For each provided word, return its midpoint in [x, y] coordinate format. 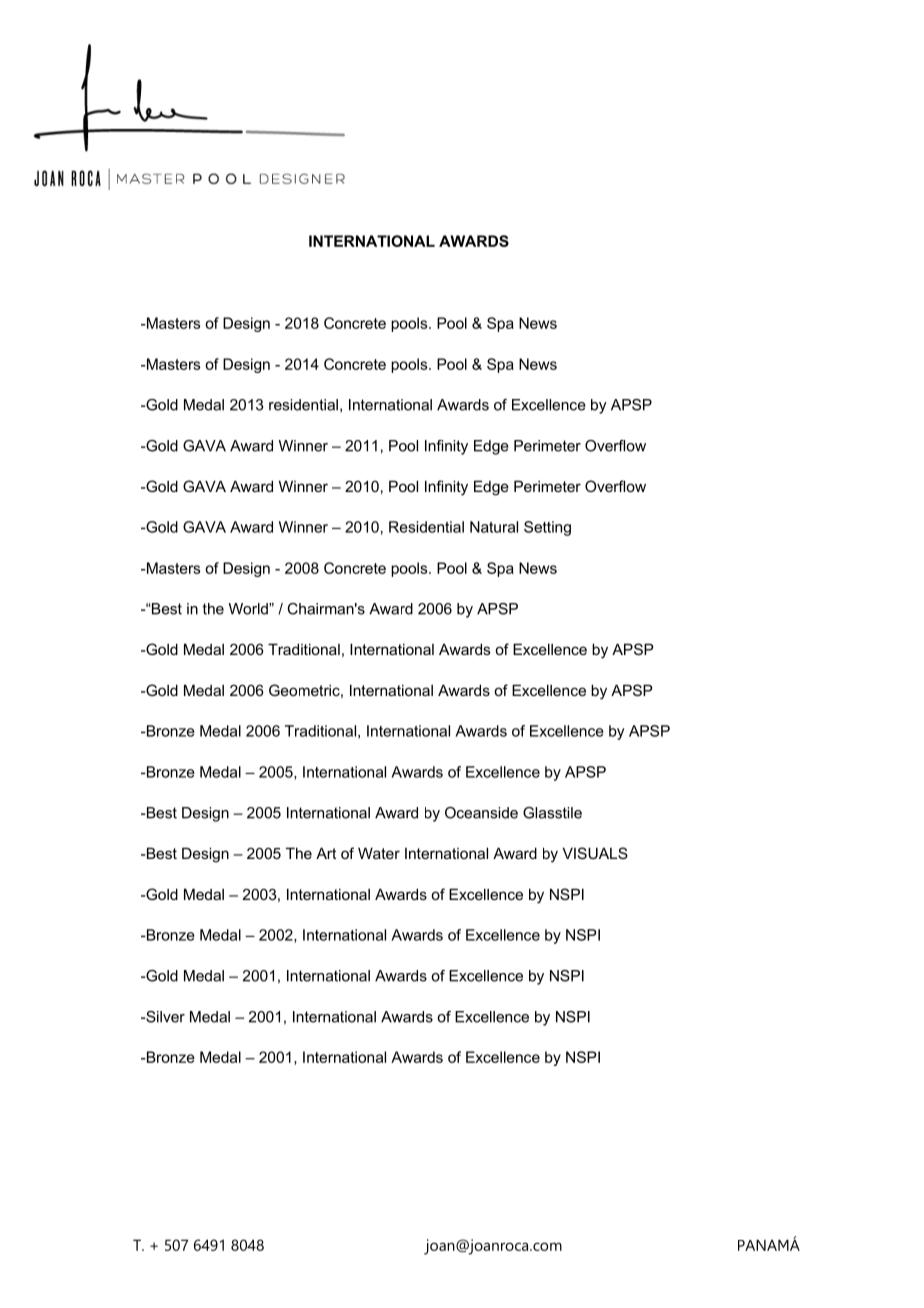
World [249, 609]
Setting [547, 528]
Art [326, 853]
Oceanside [481, 813]
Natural [494, 527]
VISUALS [595, 853]
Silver [164, 1017]
